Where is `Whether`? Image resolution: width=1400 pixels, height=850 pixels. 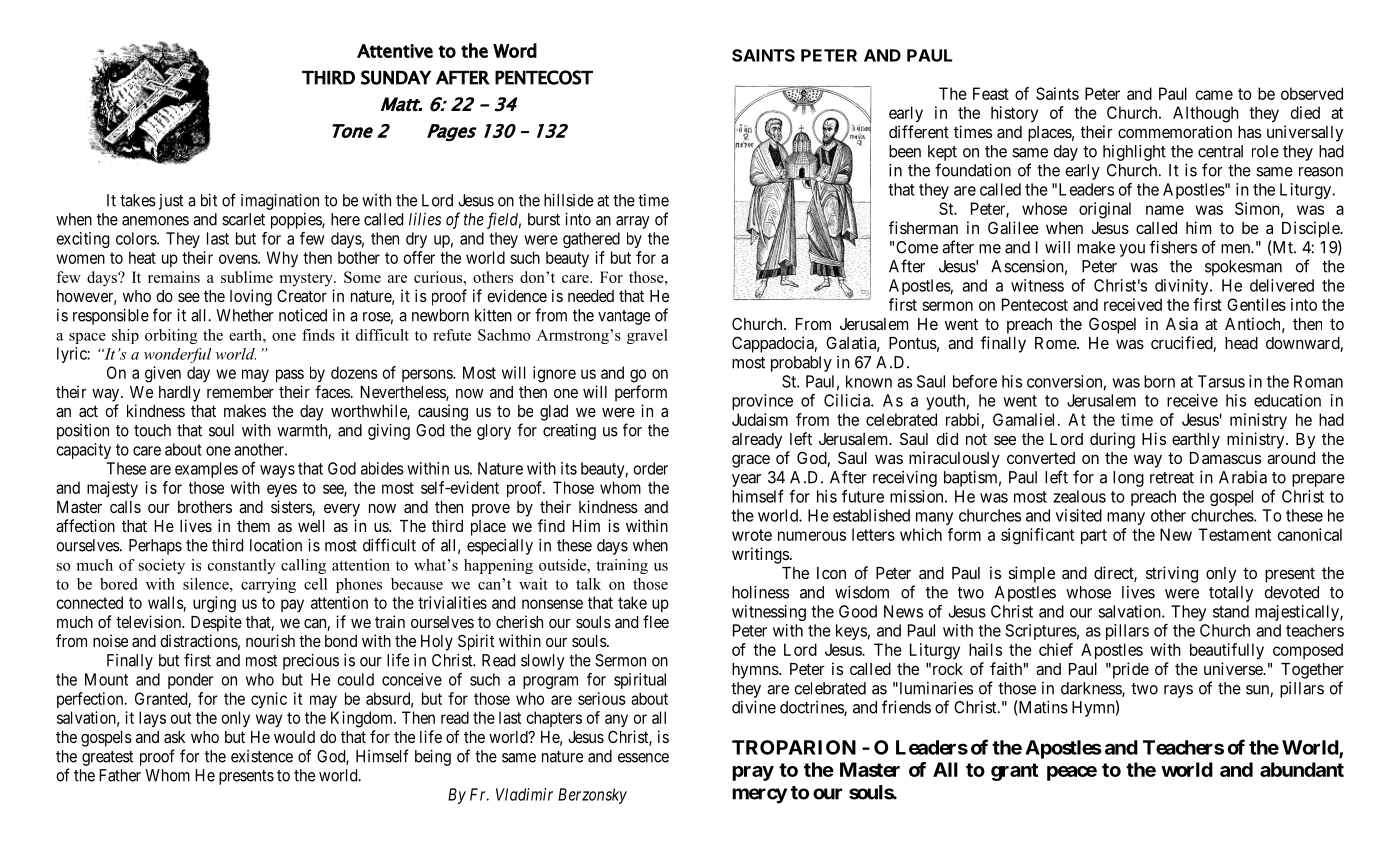 Whether is located at coordinates (245, 315).
